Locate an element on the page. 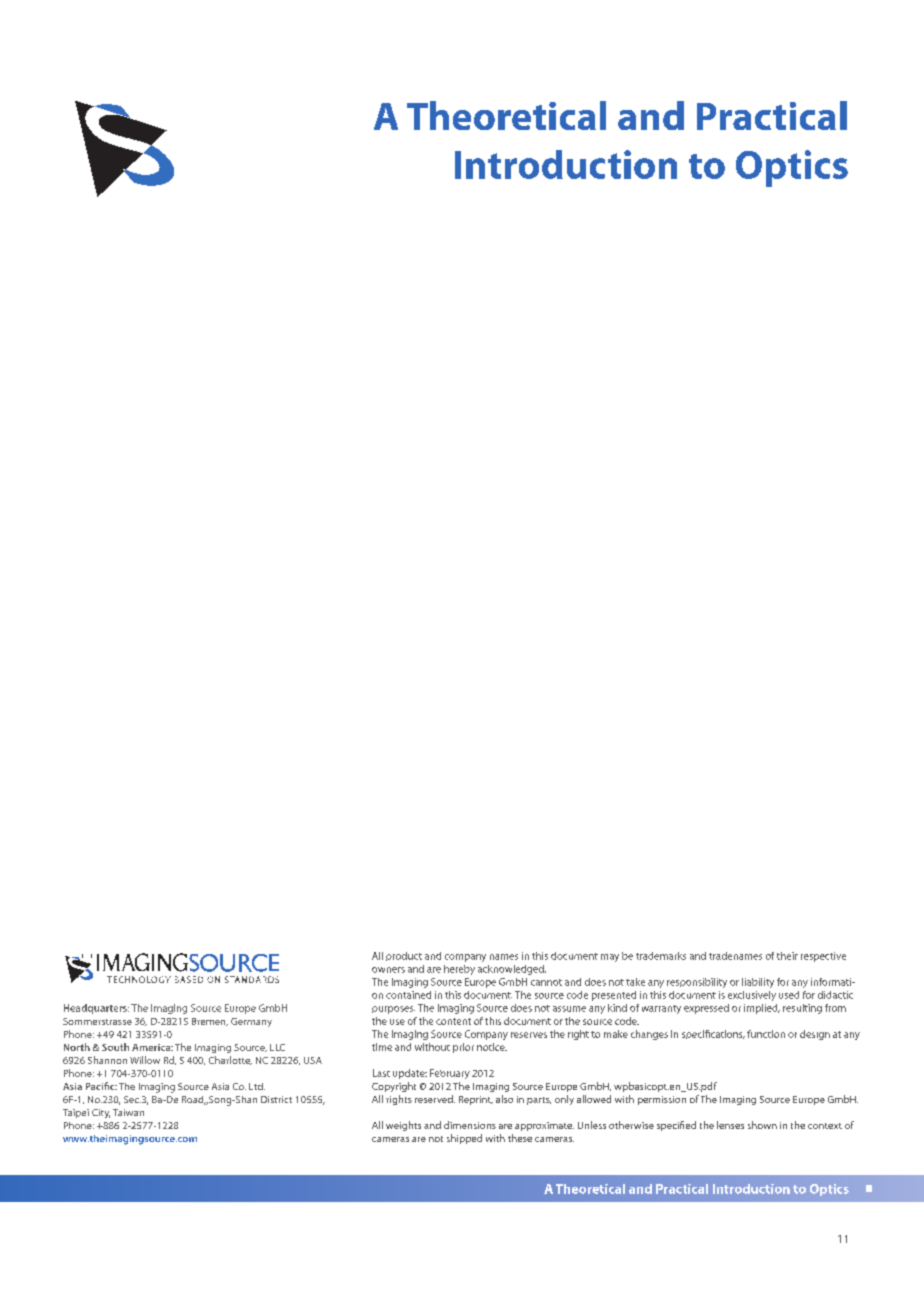 Image resolution: width=924 pixels, height=1308 pixels. reserved is located at coordinates (435, 1099).
